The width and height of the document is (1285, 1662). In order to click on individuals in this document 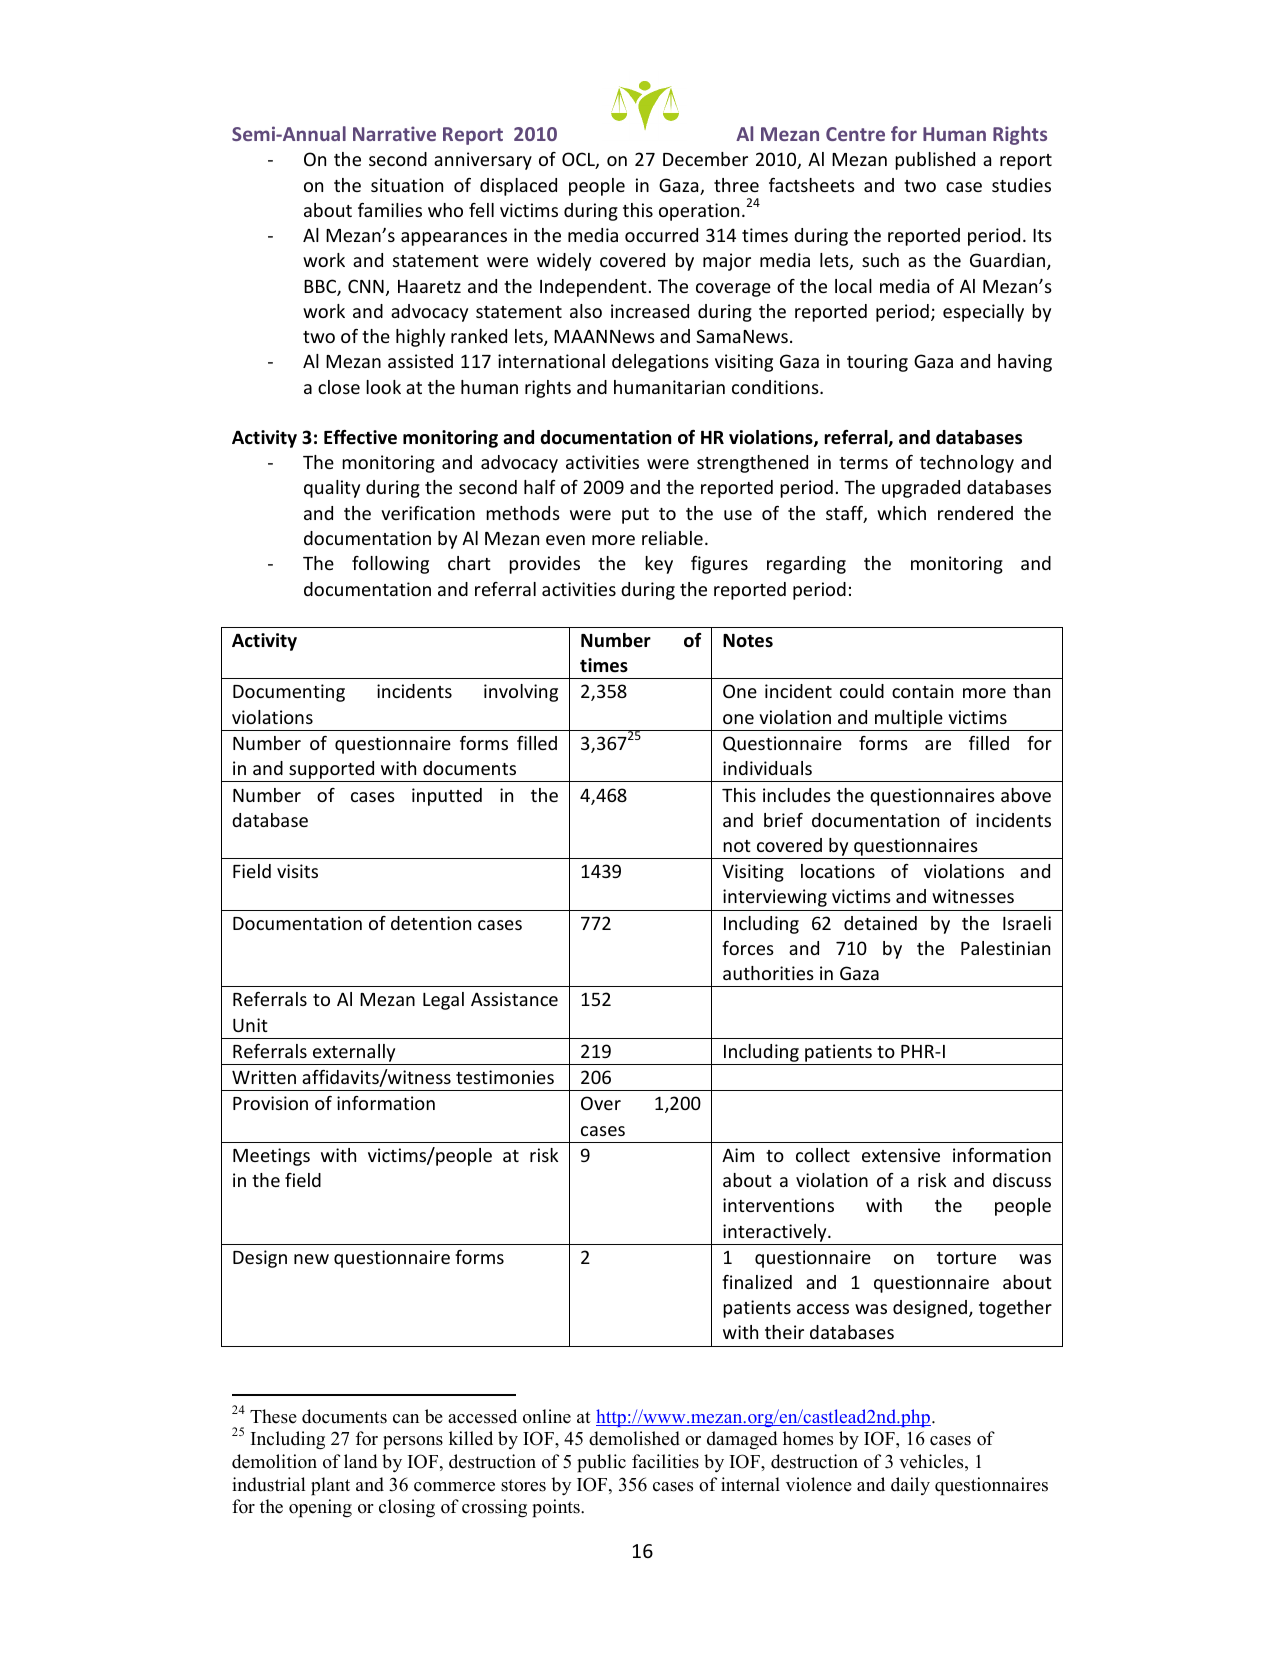, I will do `click(767, 768)`.
